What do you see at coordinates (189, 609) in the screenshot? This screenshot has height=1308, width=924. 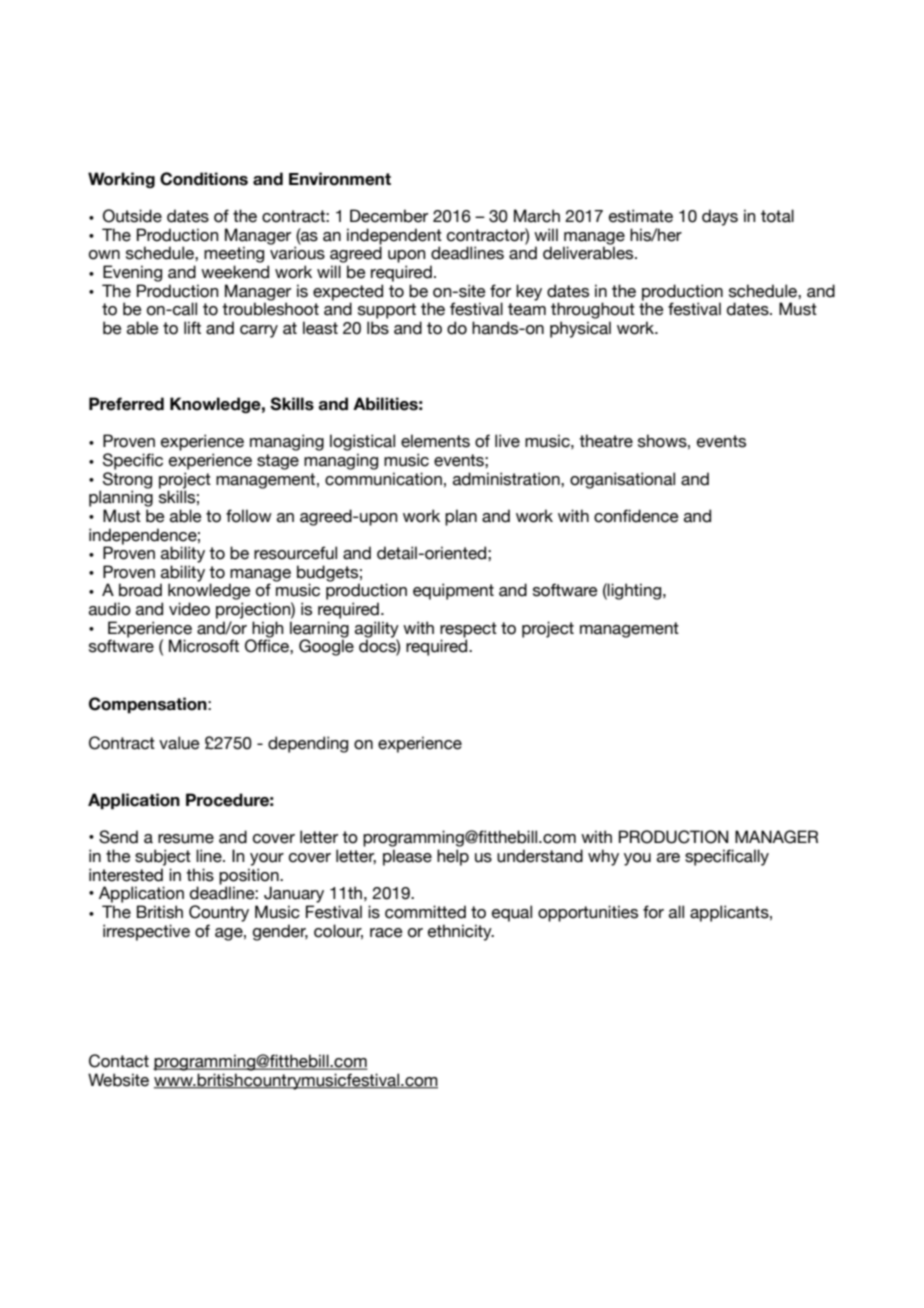 I see `video` at bounding box center [189, 609].
